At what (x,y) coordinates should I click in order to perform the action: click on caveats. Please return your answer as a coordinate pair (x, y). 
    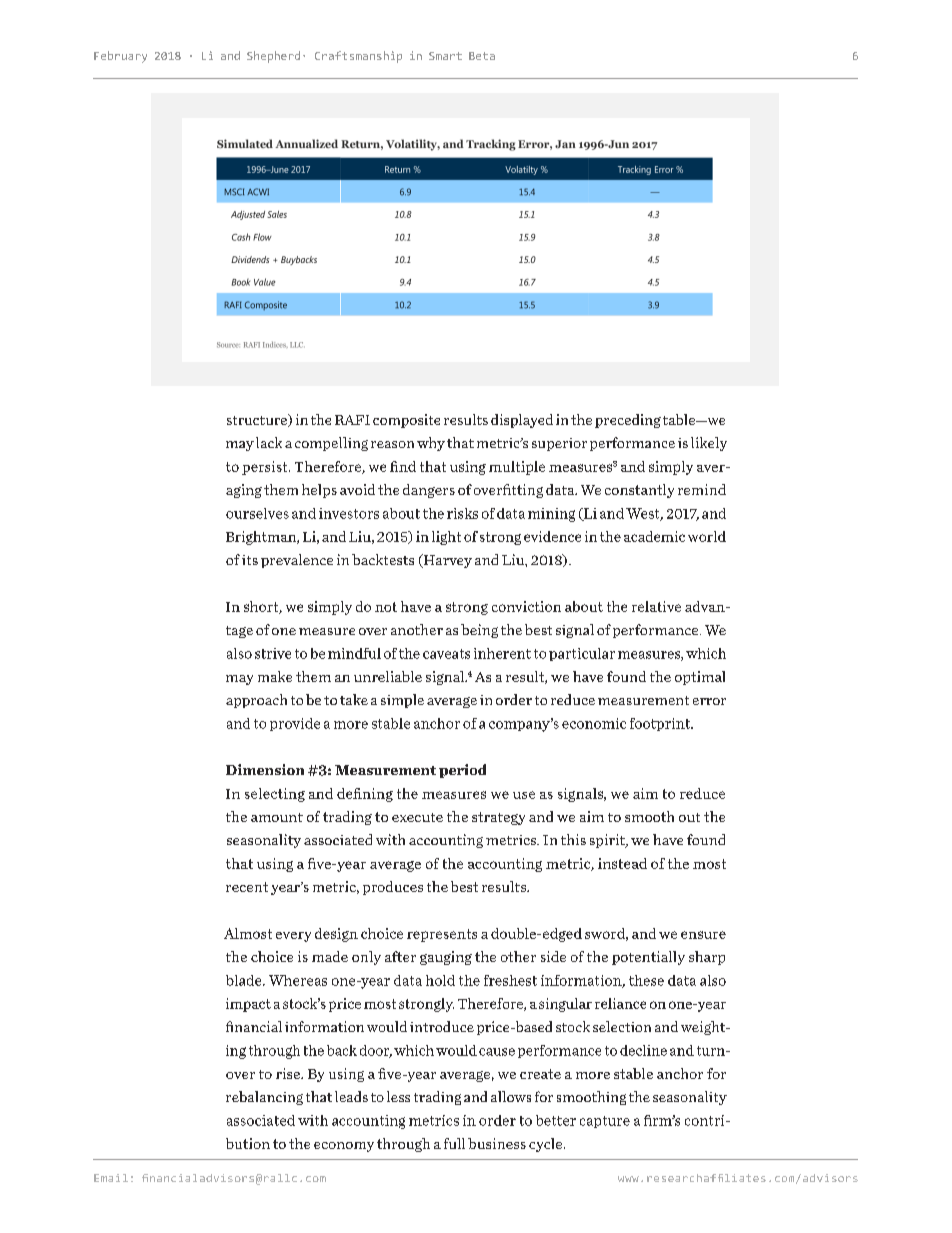
    Looking at the image, I should click on (446, 654).
